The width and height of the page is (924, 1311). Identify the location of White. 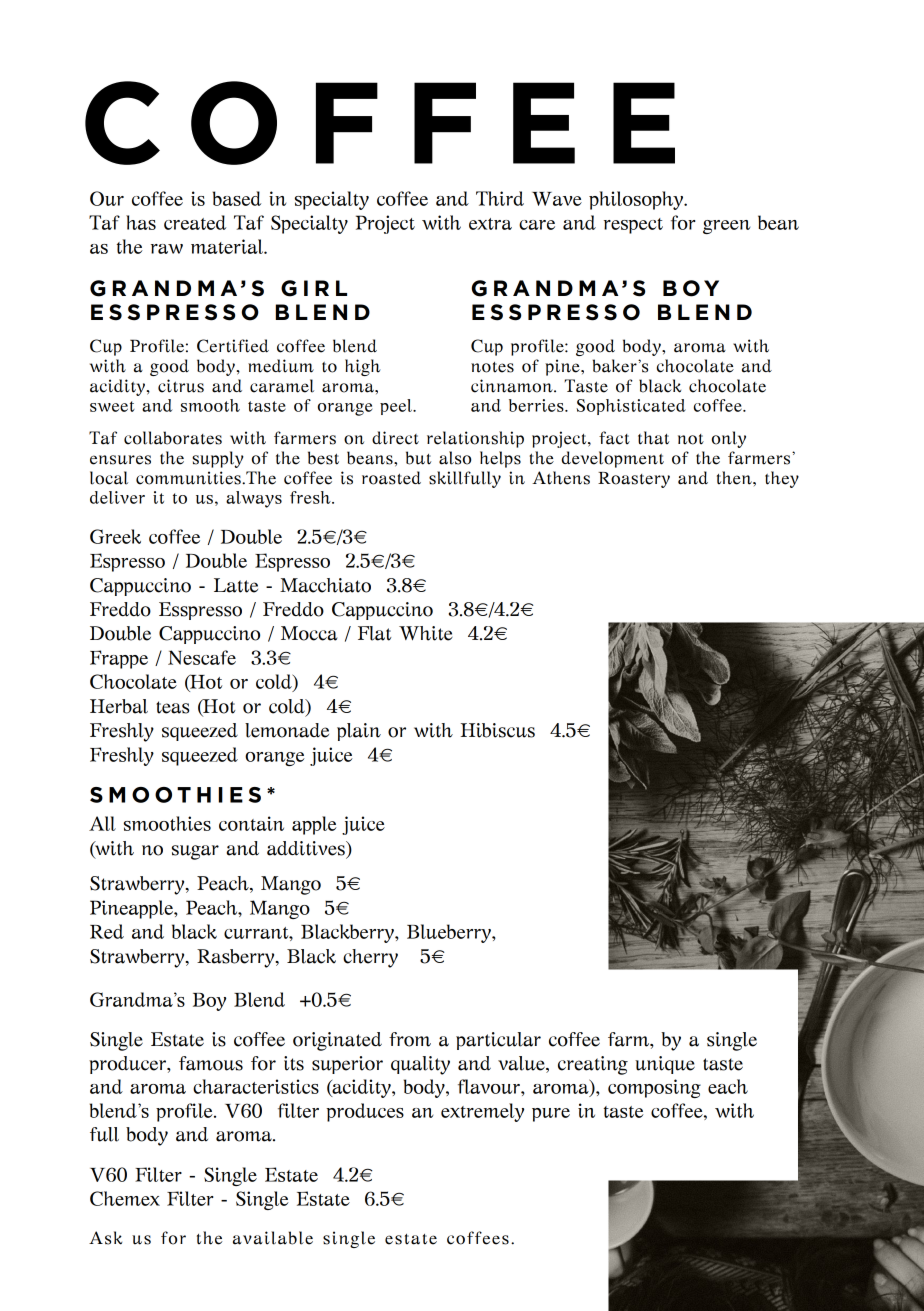
(426, 633).
